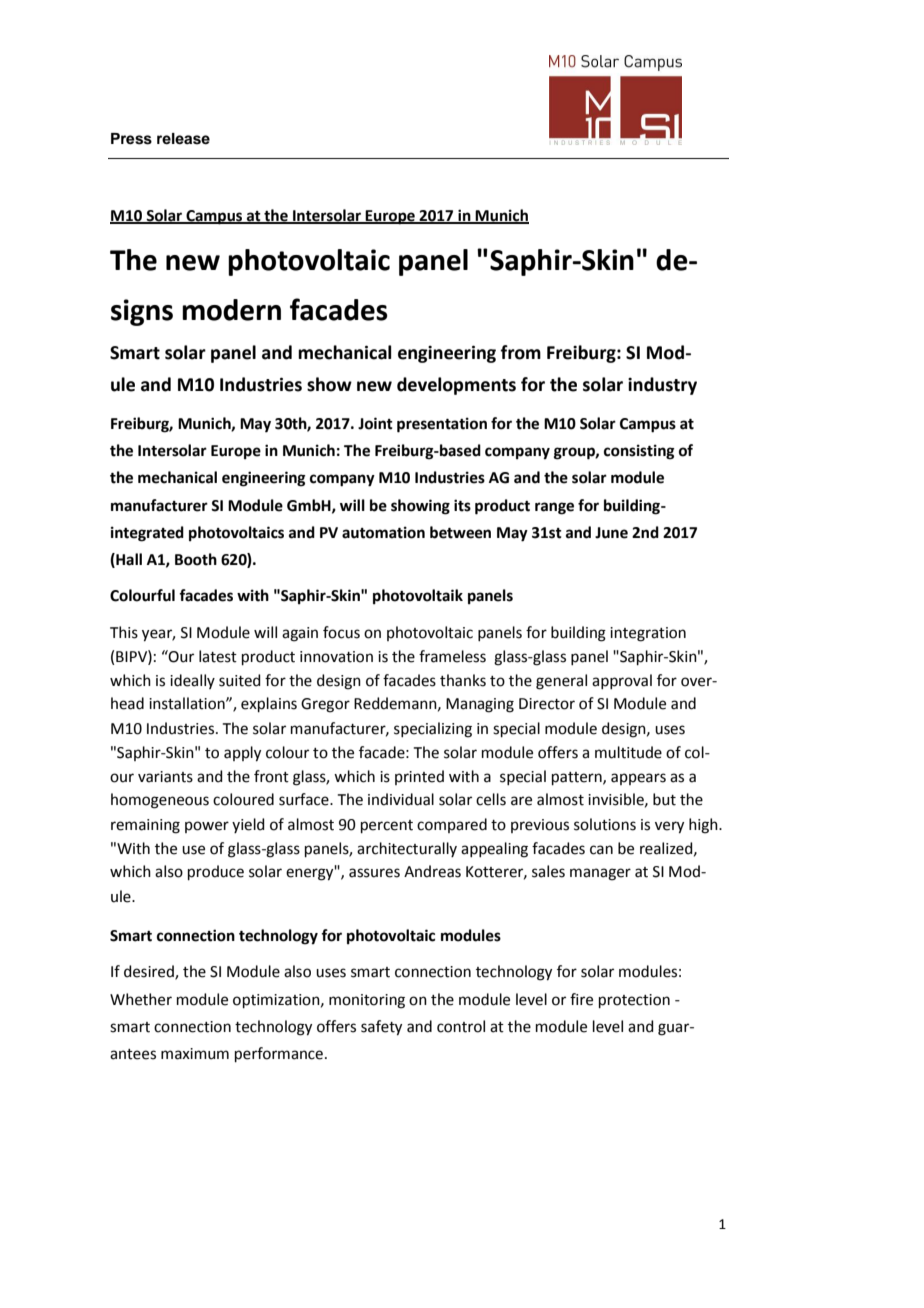  Describe the element at coordinates (375, 423) in the image. I see `Joint` at that location.
